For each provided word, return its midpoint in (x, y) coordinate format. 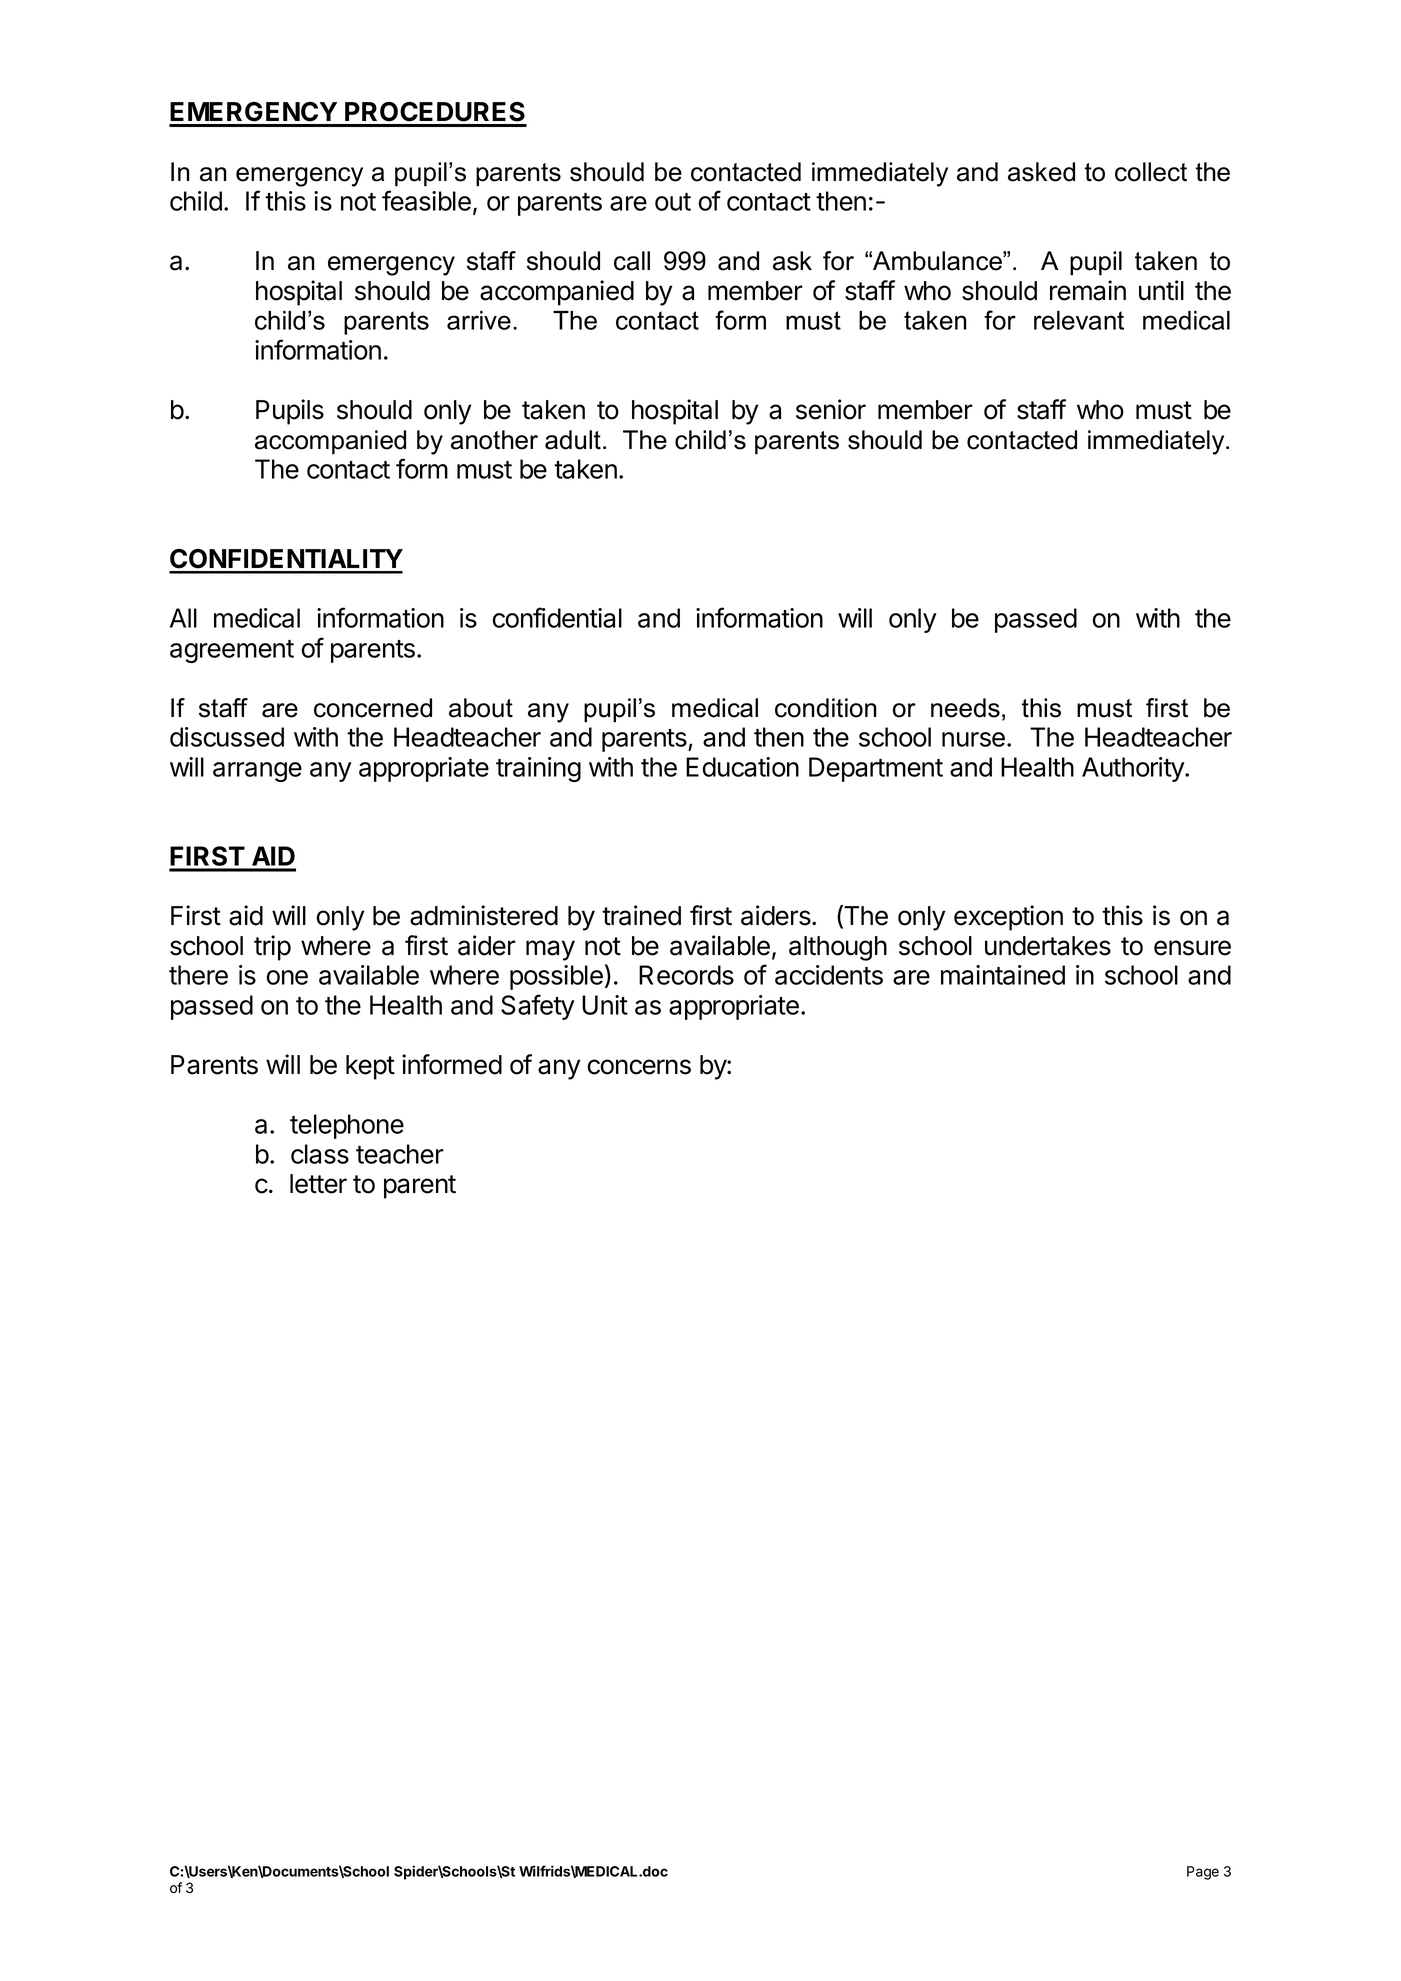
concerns (639, 1067)
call (632, 261)
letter (318, 1184)
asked (1041, 172)
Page (1203, 1873)
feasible (426, 200)
